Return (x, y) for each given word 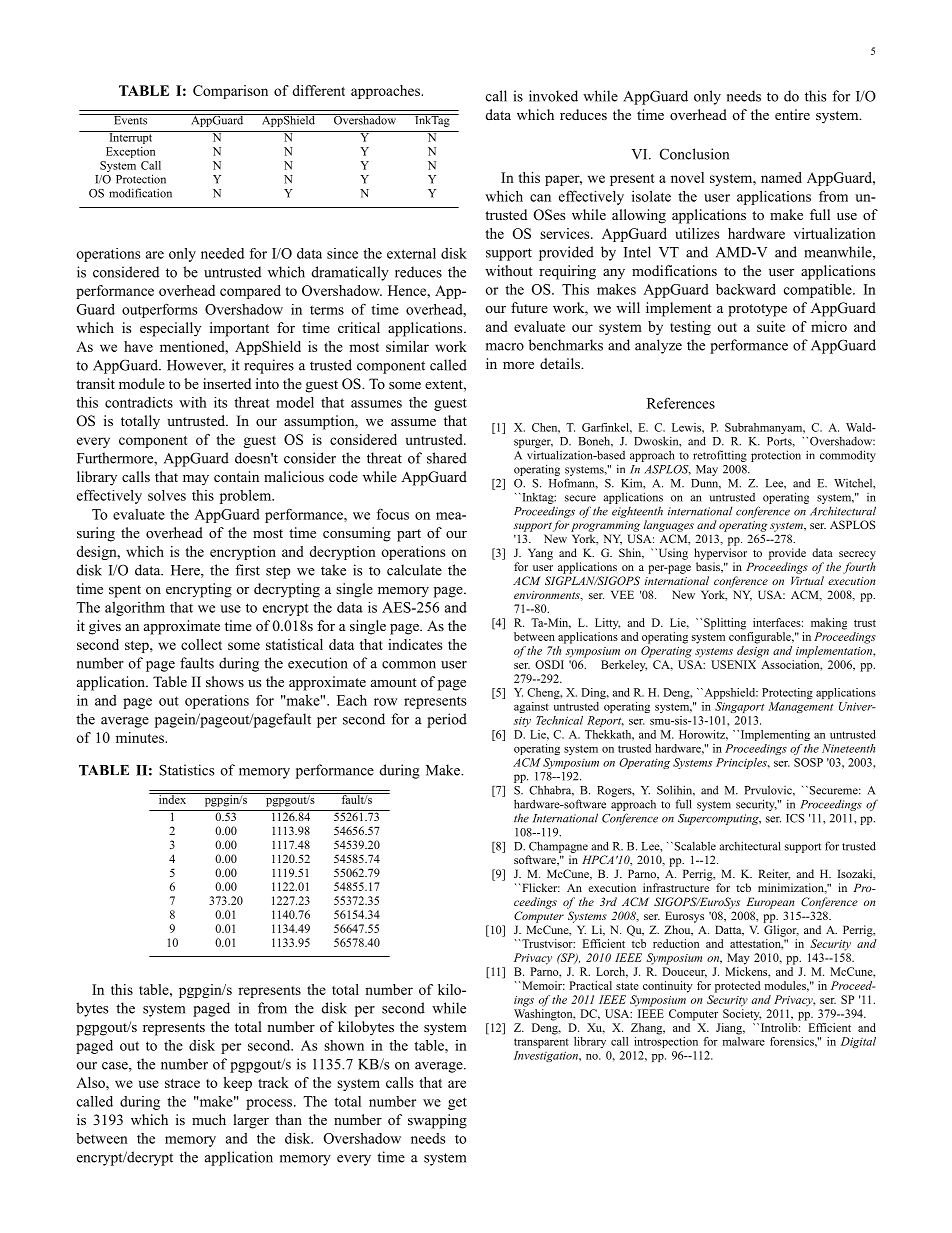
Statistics (186, 770)
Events (130, 119)
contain (236, 476)
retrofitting (720, 456)
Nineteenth (848, 748)
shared (447, 458)
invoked (553, 96)
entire (792, 114)
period (447, 720)
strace (182, 1083)
